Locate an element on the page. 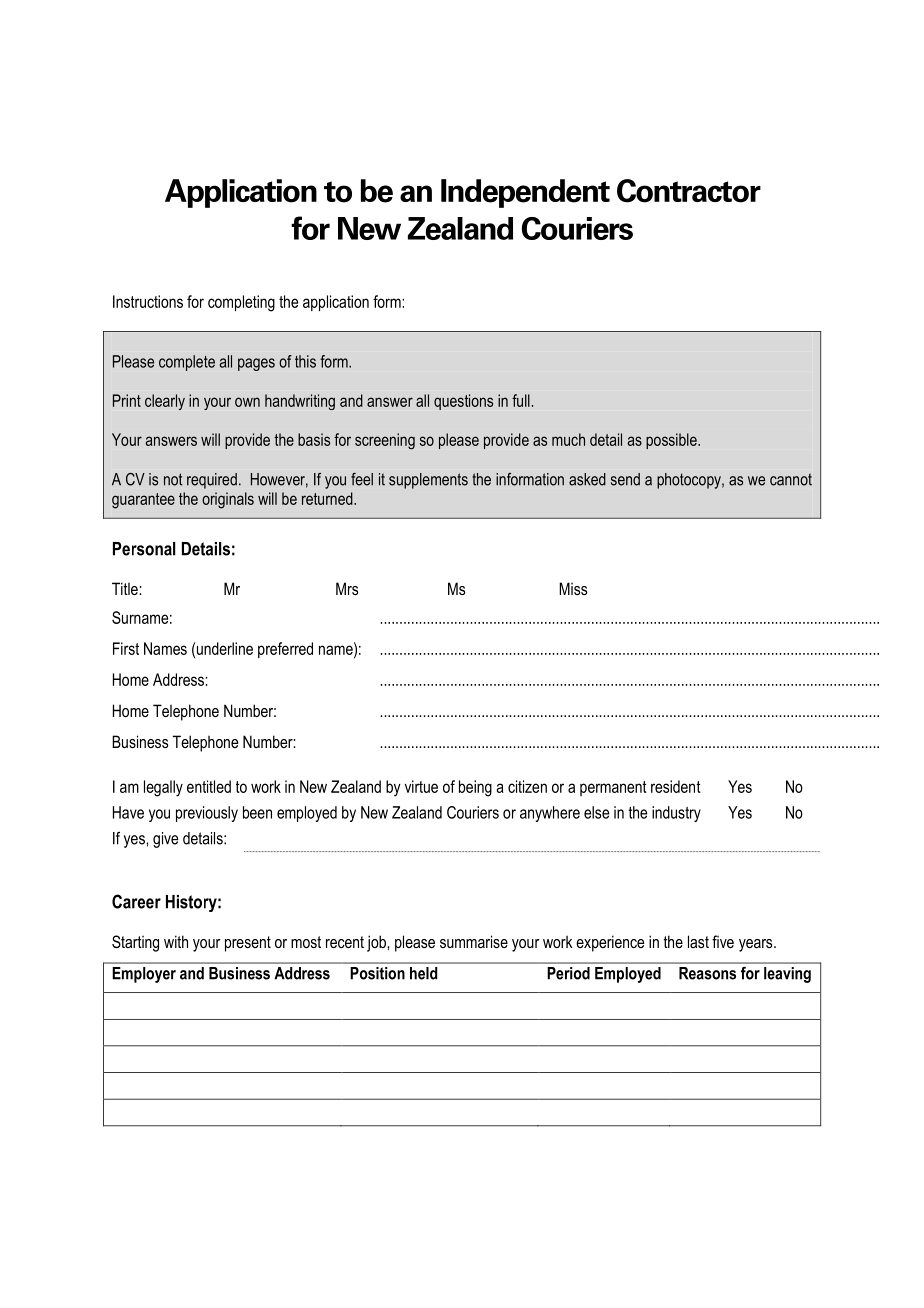 Image resolution: width=924 pixels, height=1308 pixels. resident is located at coordinates (676, 786).
